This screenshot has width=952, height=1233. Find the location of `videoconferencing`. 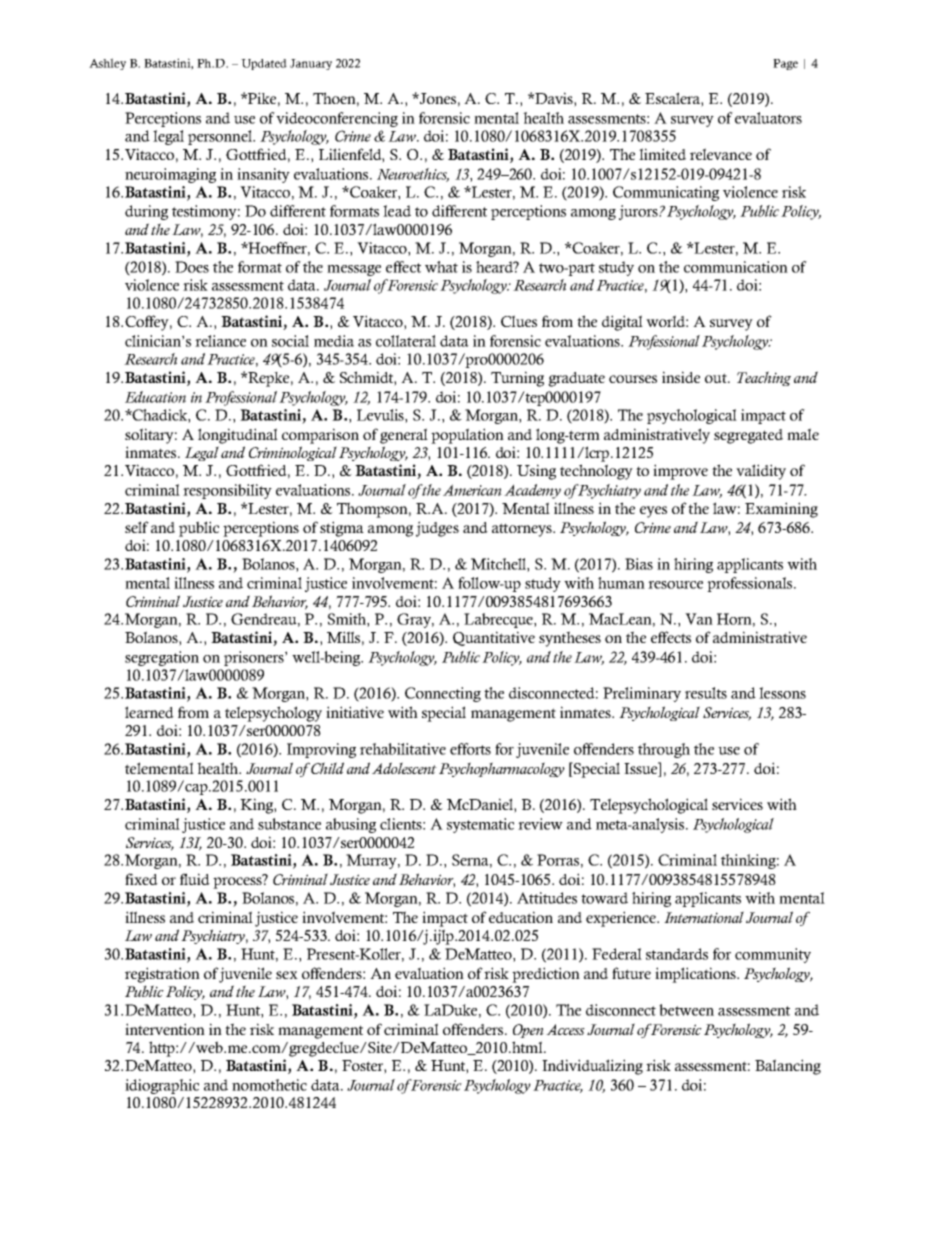

videoconferencing is located at coordinates (337, 119).
